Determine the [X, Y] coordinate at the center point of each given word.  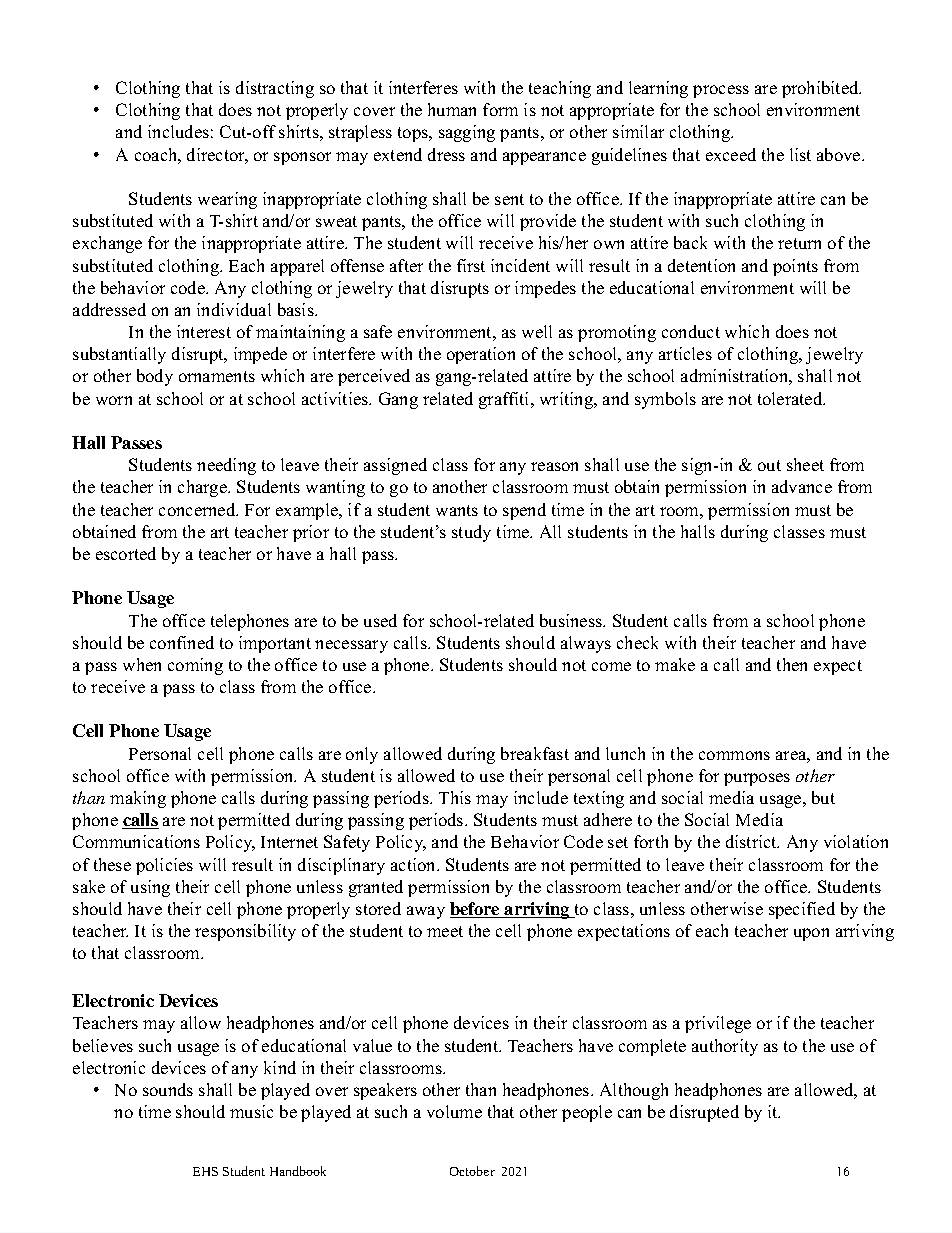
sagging [467, 133]
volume [454, 1111]
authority [725, 1047]
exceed [731, 154]
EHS [205, 1171]
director [217, 156]
